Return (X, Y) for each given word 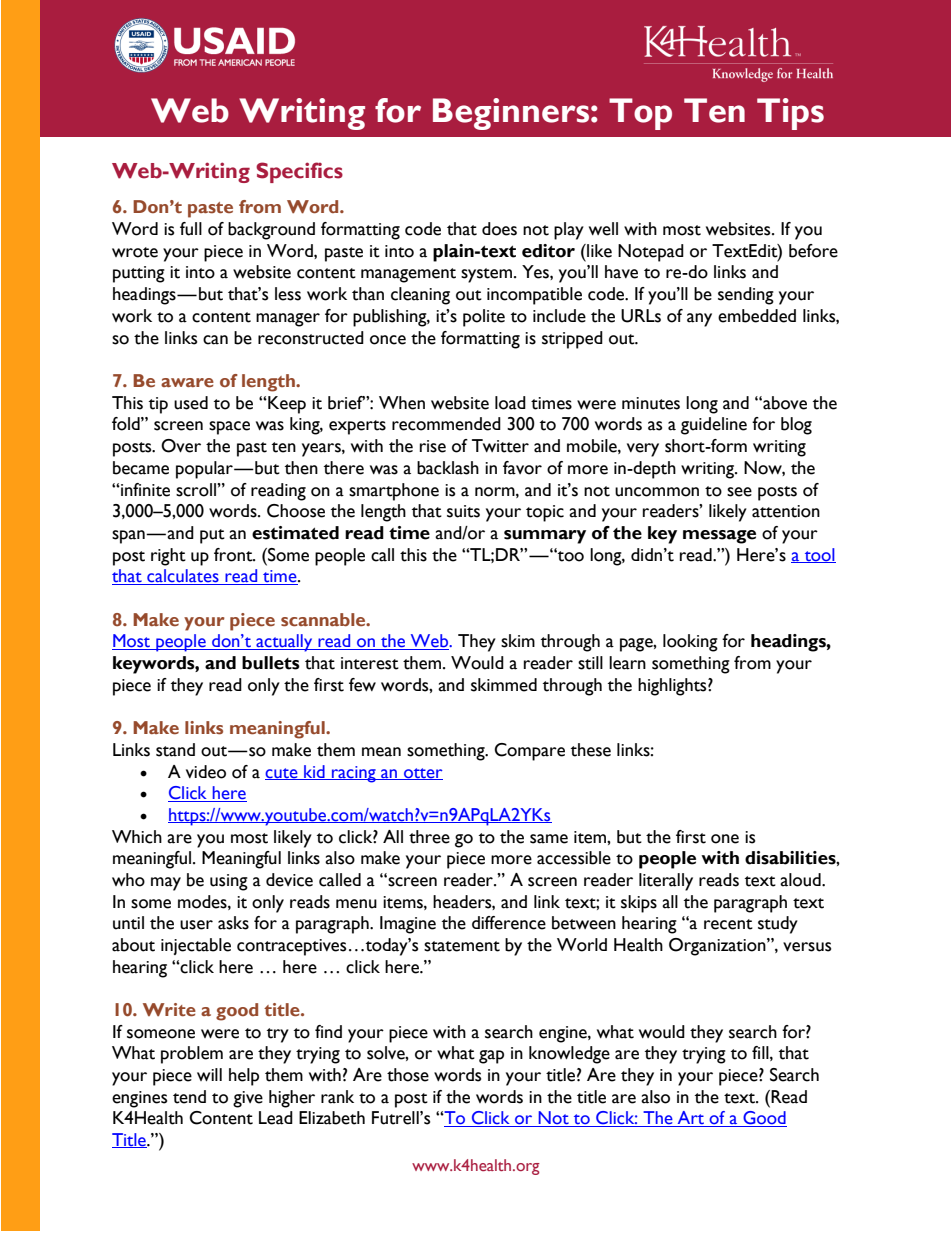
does (499, 229)
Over (181, 446)
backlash (448, 468)
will (209, 1074)
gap (491, 1057)
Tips (790, 114)
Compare (529, 752)
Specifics (299, 172)
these (591, 750)
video (206, 772)
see (739, 492)
